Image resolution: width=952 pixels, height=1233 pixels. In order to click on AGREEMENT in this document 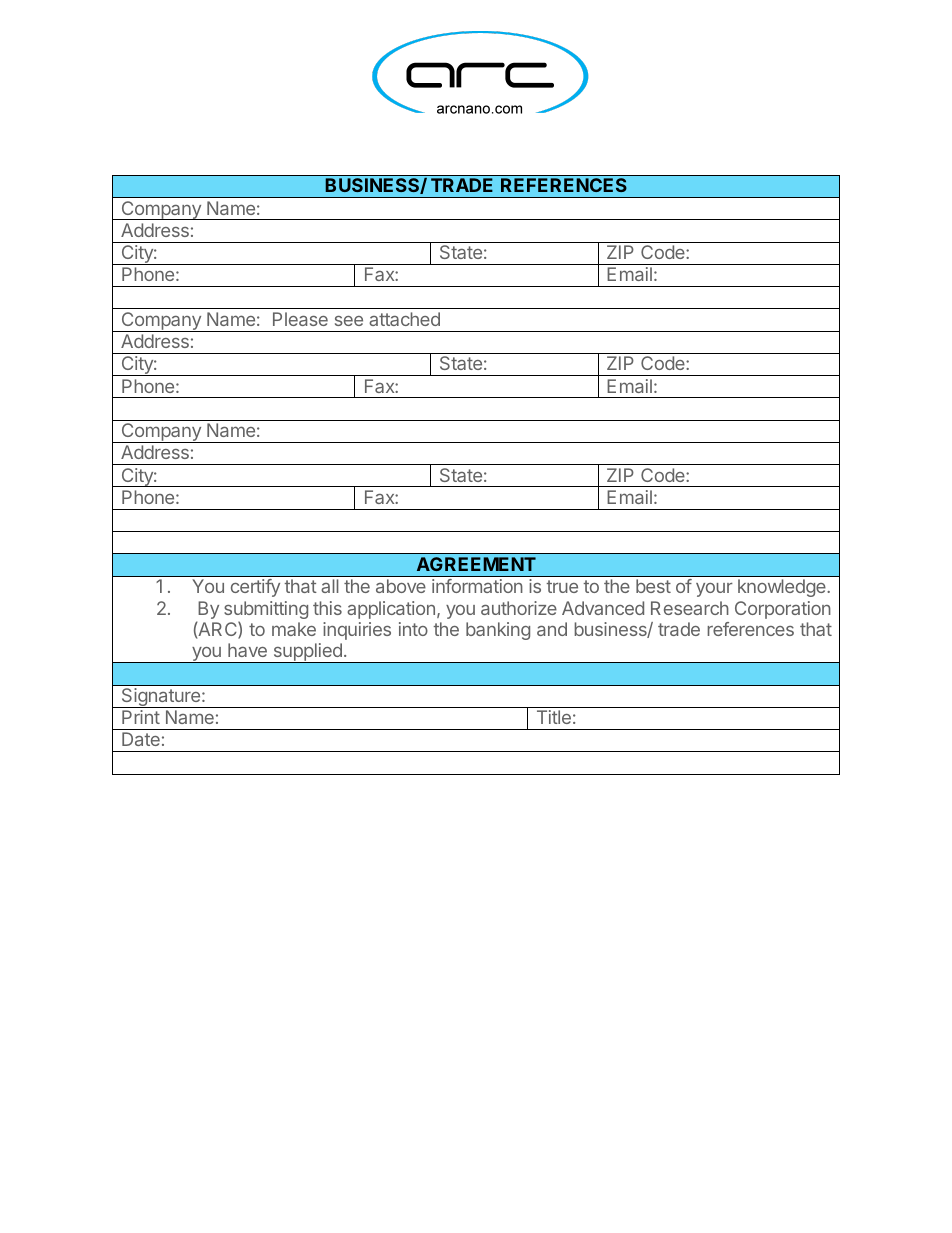, I will do `click(476, 564)`.
